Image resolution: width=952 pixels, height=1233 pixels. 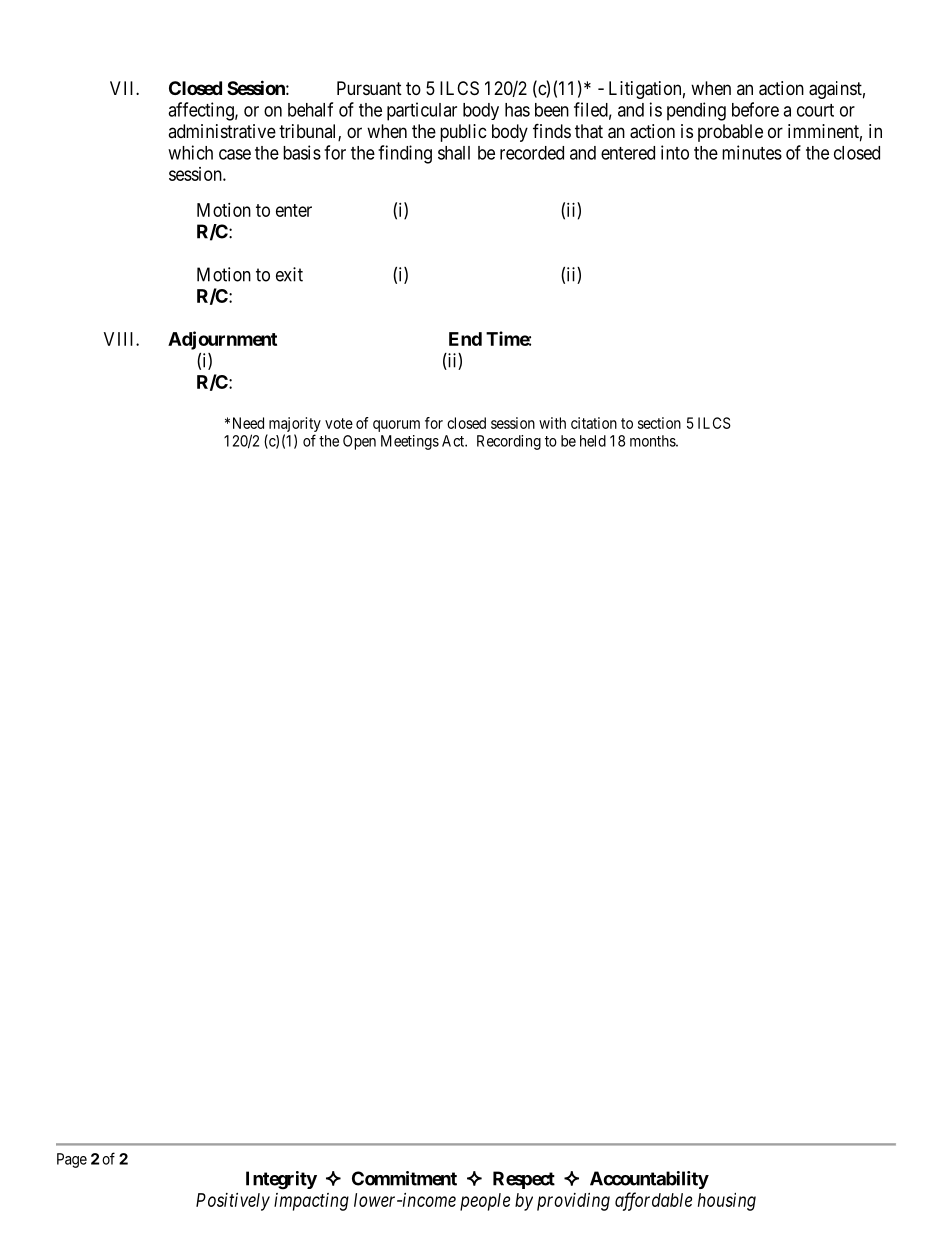 I want to click on majority, so click(x=295, y=424).
